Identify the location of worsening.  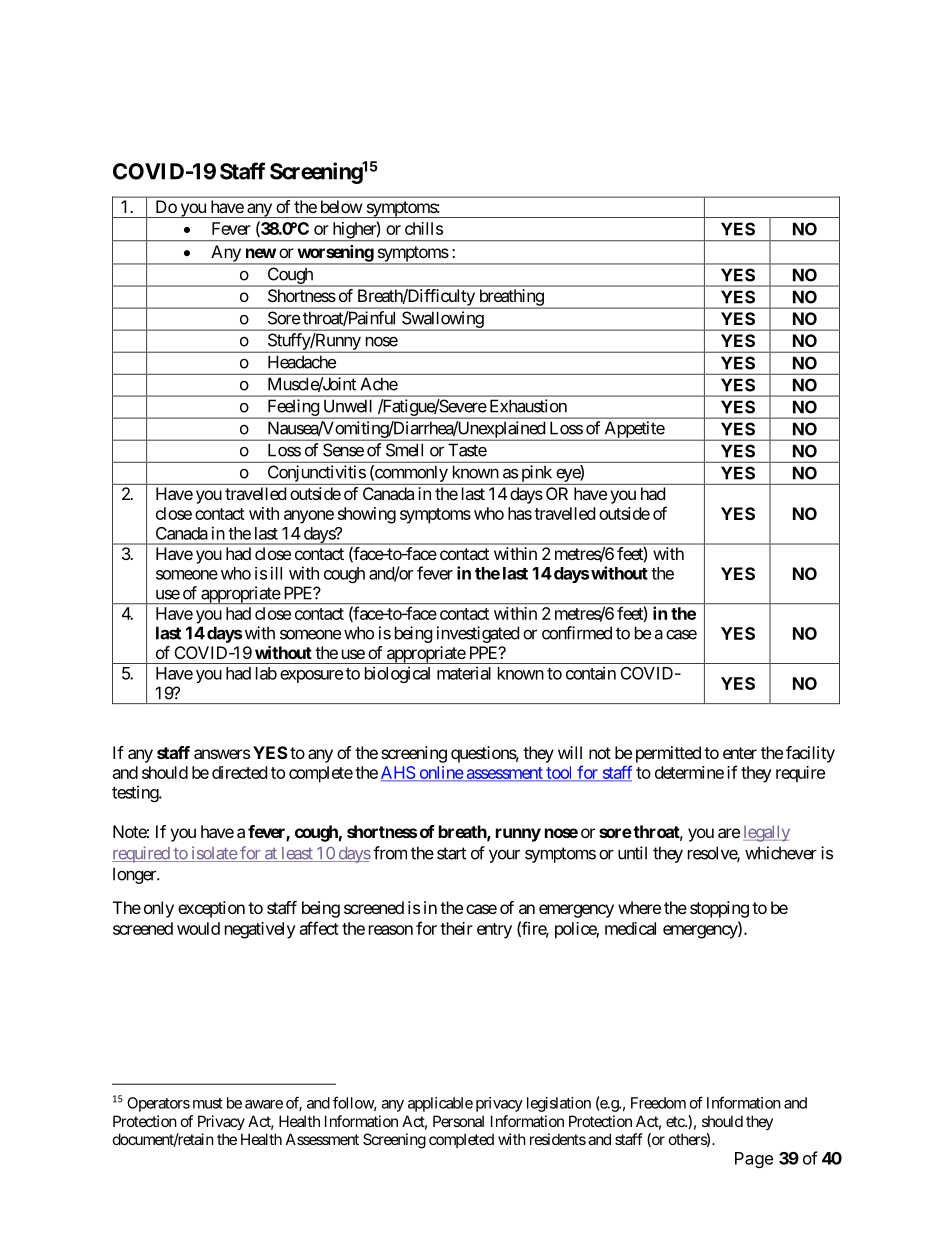
(335, 254).
